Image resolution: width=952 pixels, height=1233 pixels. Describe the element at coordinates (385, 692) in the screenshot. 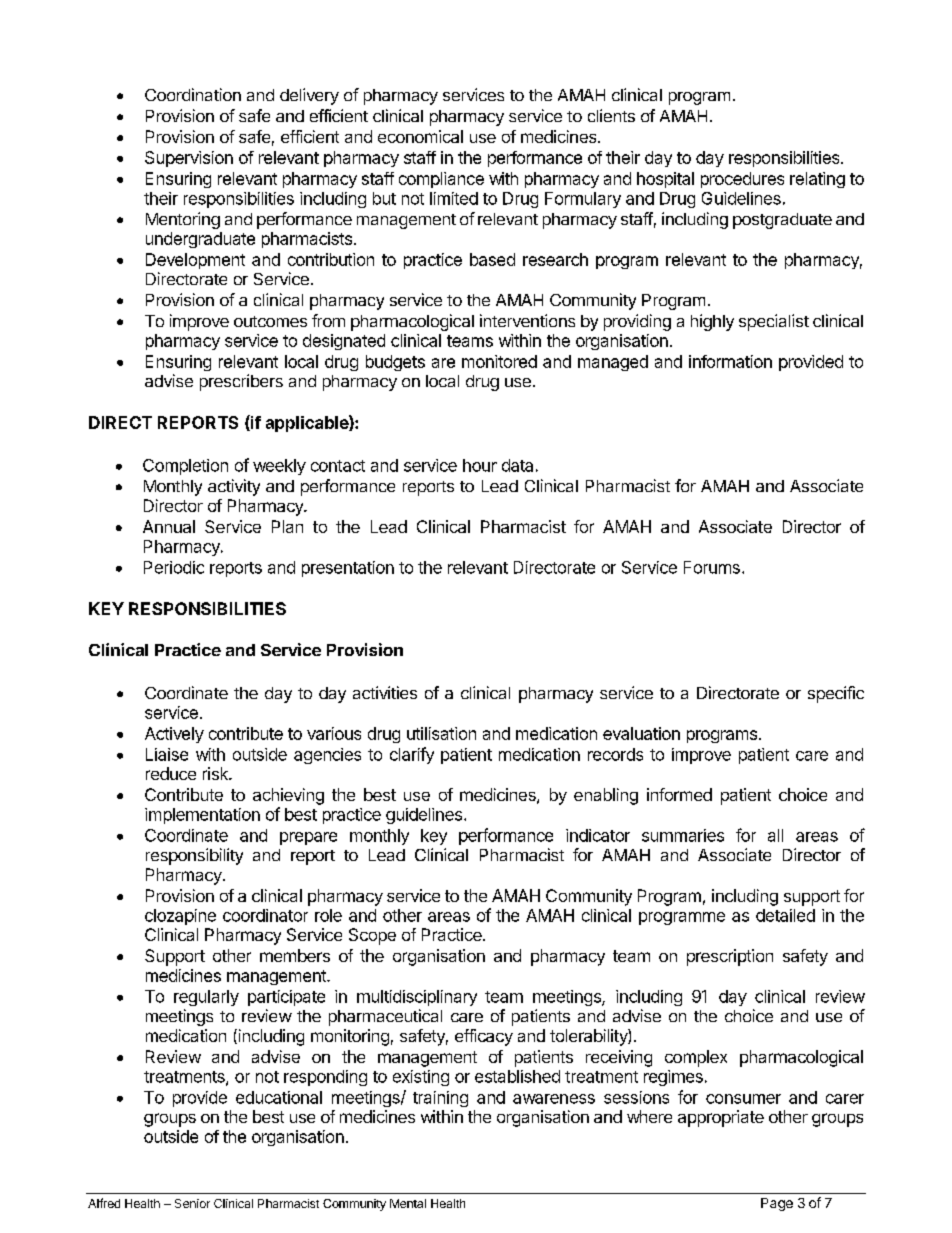

I see `activities` at that location.
